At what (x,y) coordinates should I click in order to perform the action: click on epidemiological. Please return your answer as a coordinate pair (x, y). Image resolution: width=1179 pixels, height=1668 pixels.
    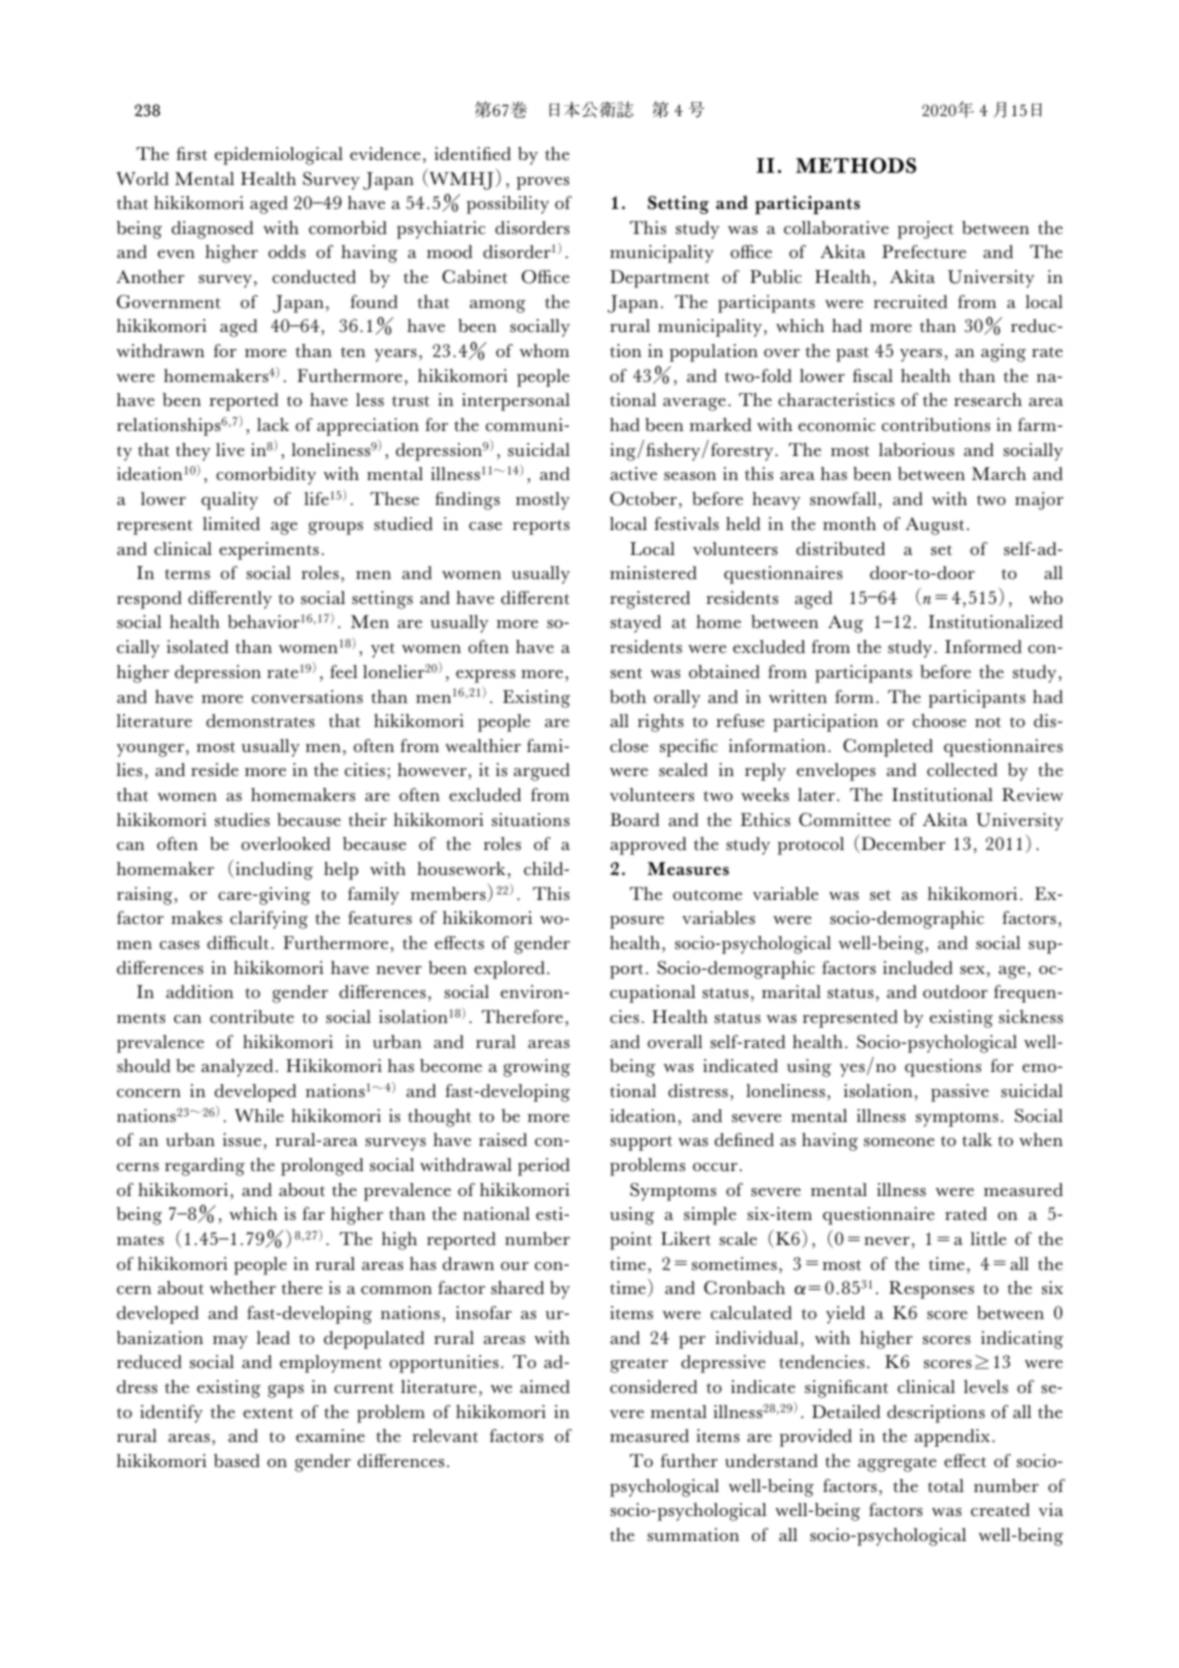
    Looking at the image, I should click on (279, 156).
